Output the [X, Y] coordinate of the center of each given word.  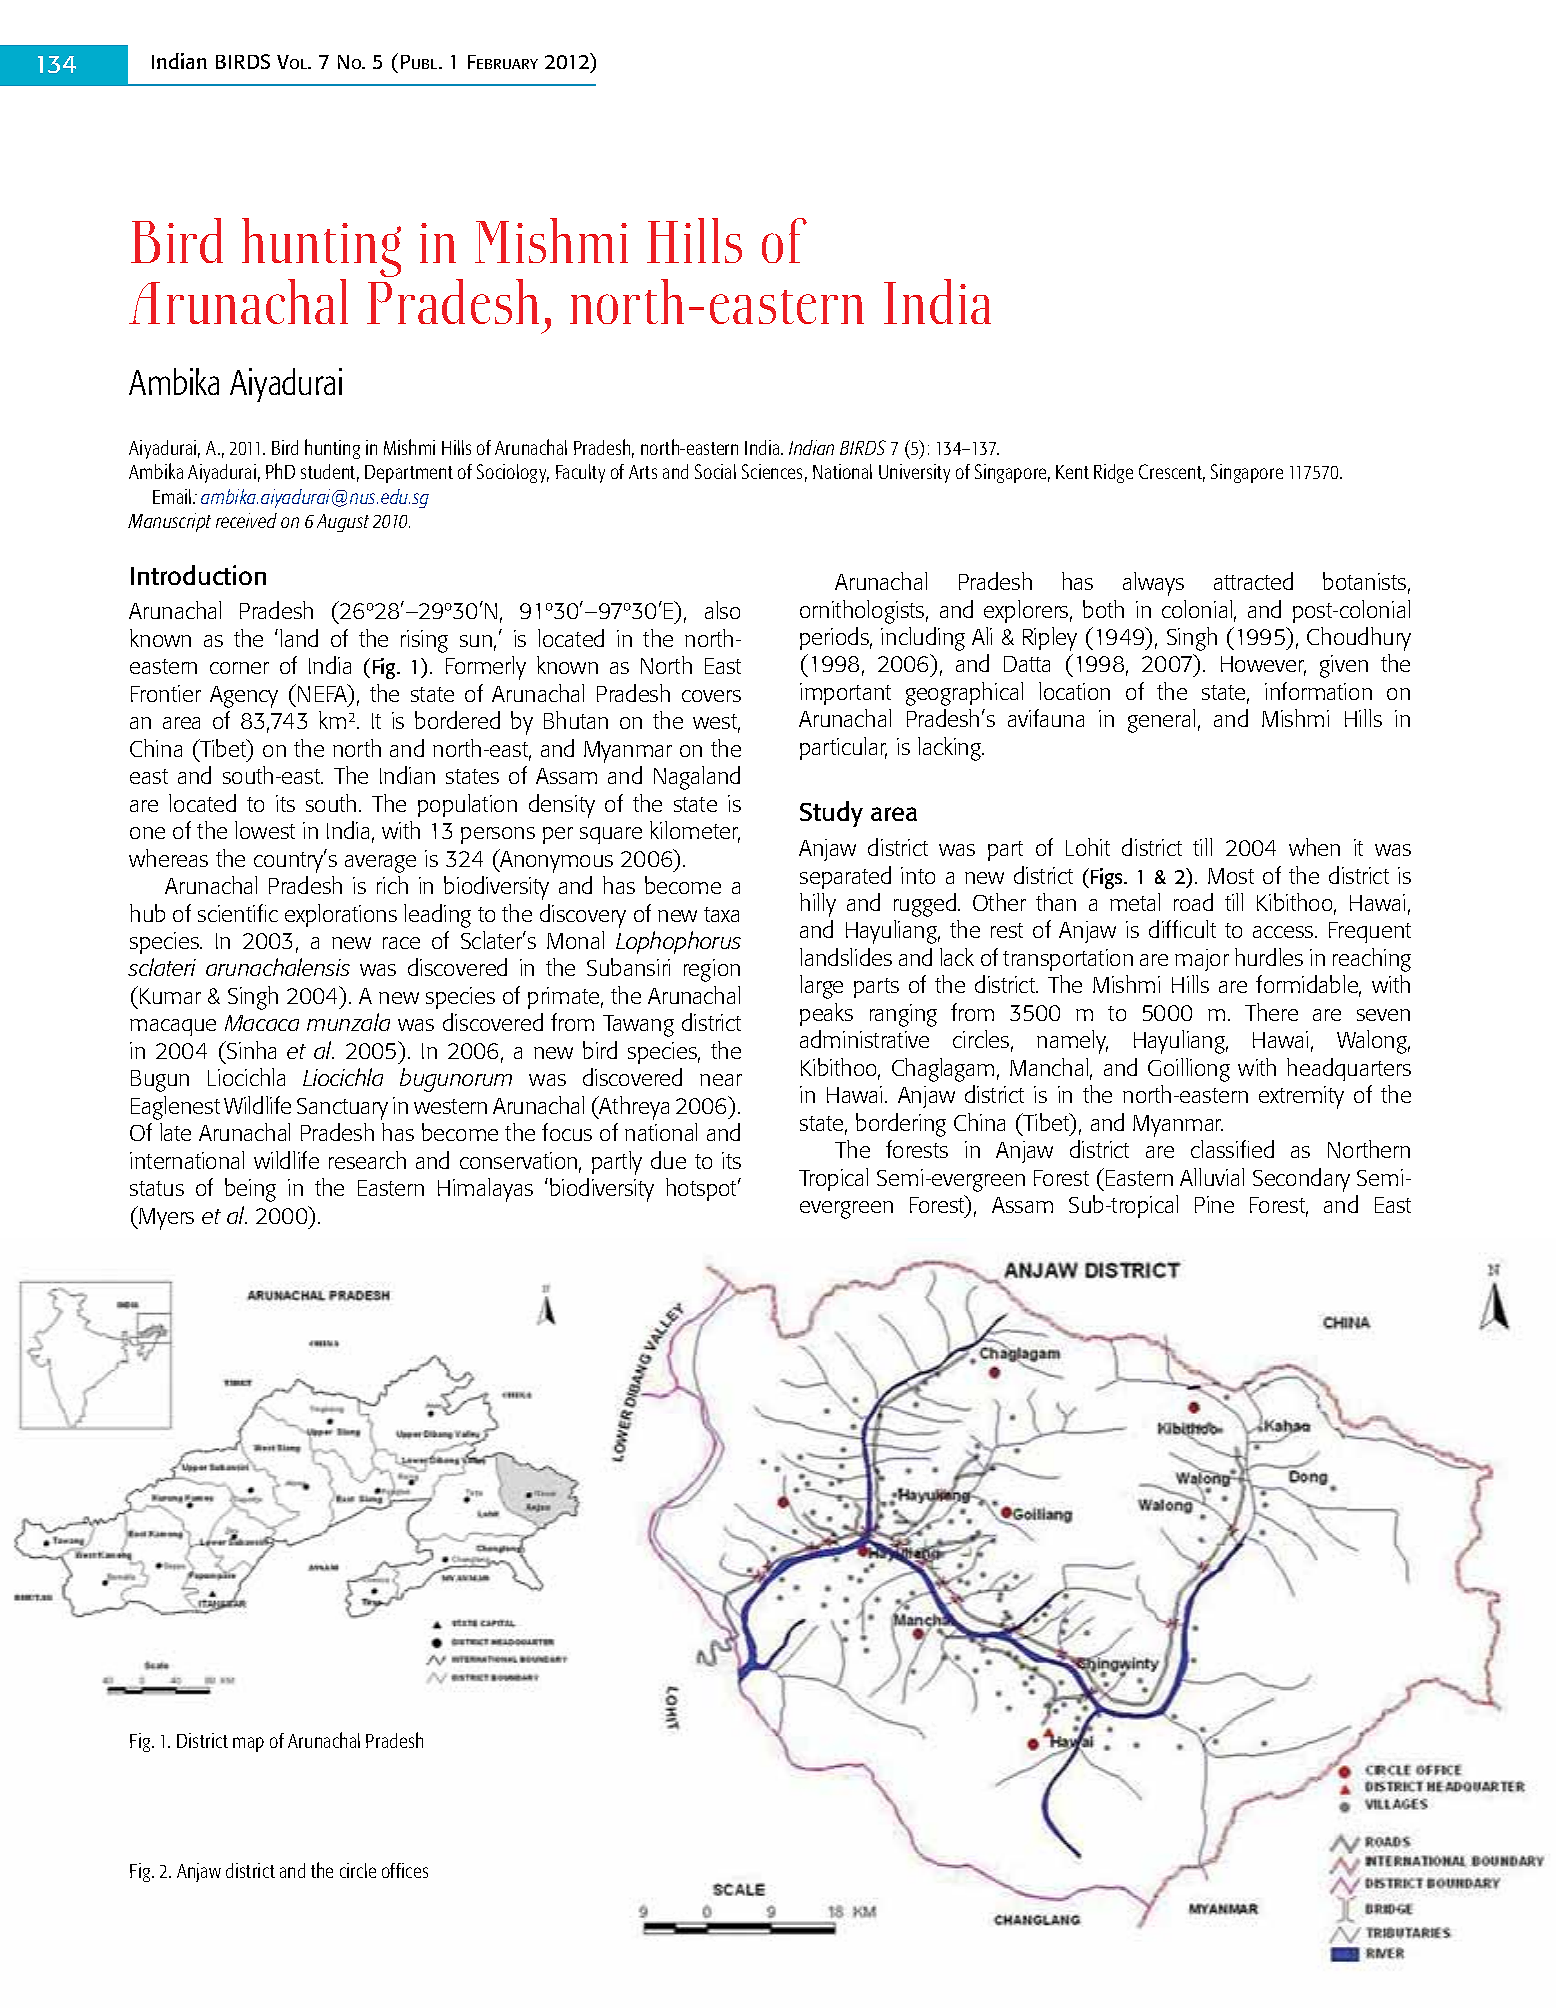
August [343, 523]
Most [1231, 876]
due [668, 1160]
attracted [1253, 581]
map [248, 1744]
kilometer [695, 831]
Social [715, 471]
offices [405, 1870]
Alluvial [1212, 1177]
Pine [1214, 1204]
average [380, 864]
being [250, 1190]
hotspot [703, 1189]
